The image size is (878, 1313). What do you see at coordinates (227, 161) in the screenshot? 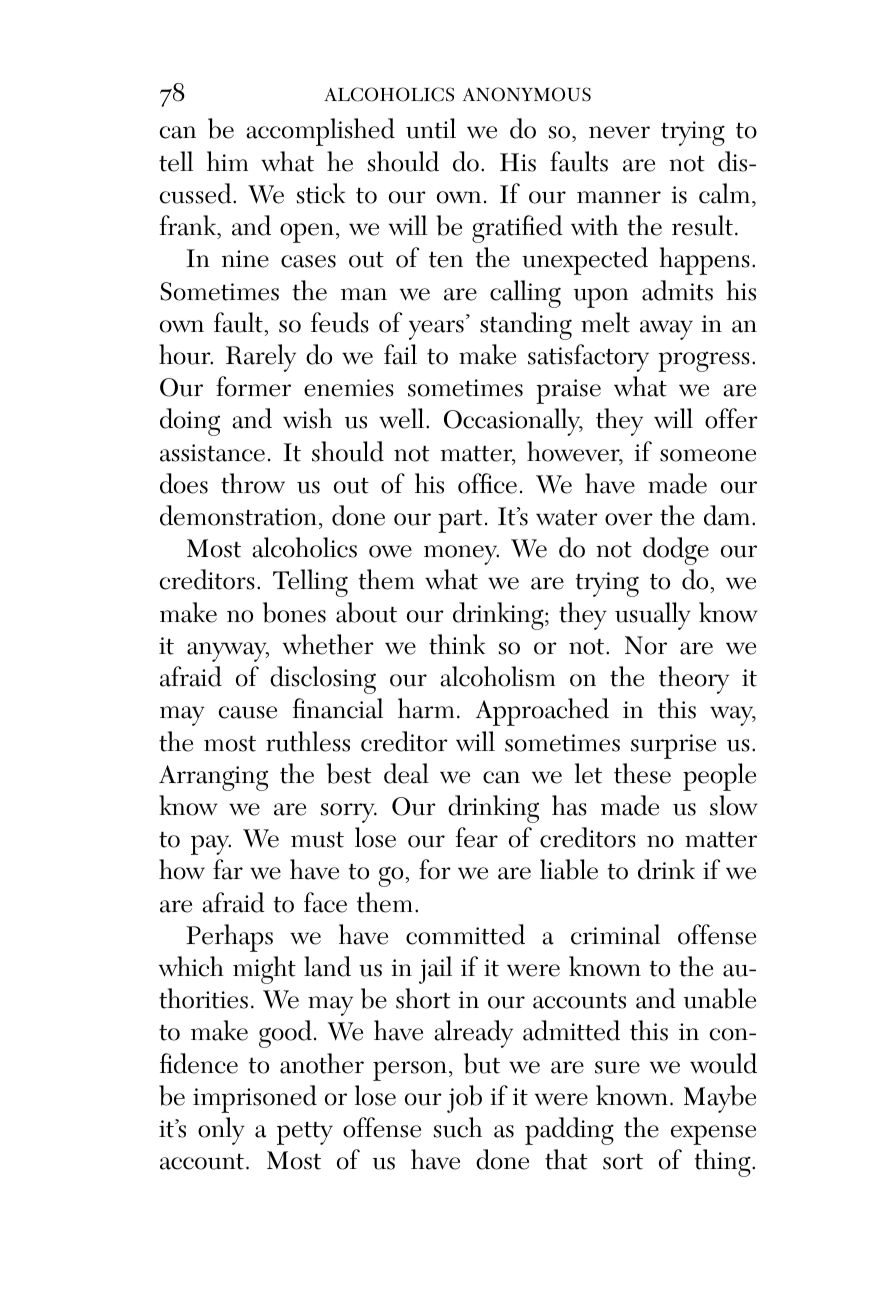
I see `him` at bounding box center [227, 161].
